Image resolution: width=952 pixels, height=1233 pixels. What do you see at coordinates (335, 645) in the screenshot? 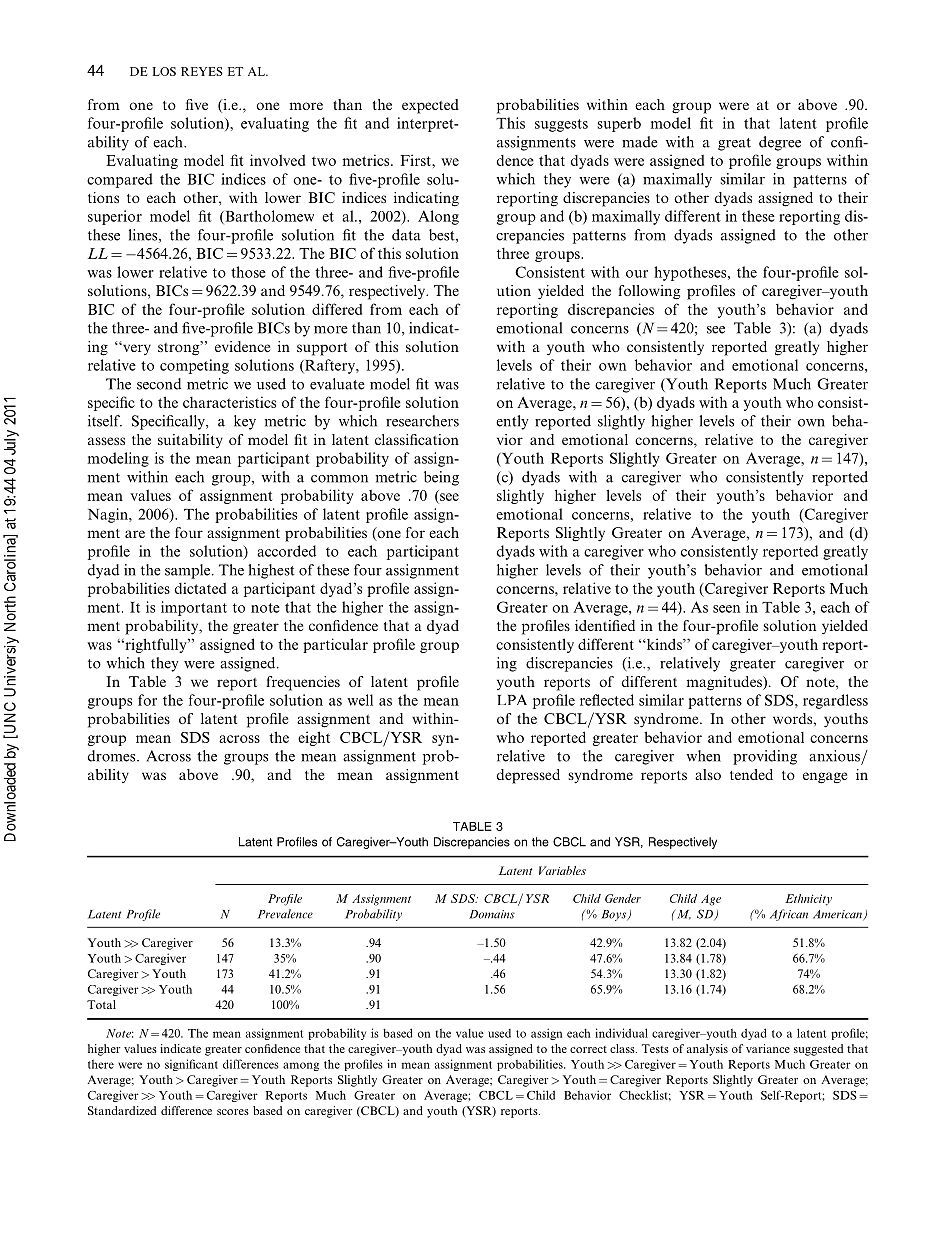
I see `particular` at bounding box center [335, 645].
